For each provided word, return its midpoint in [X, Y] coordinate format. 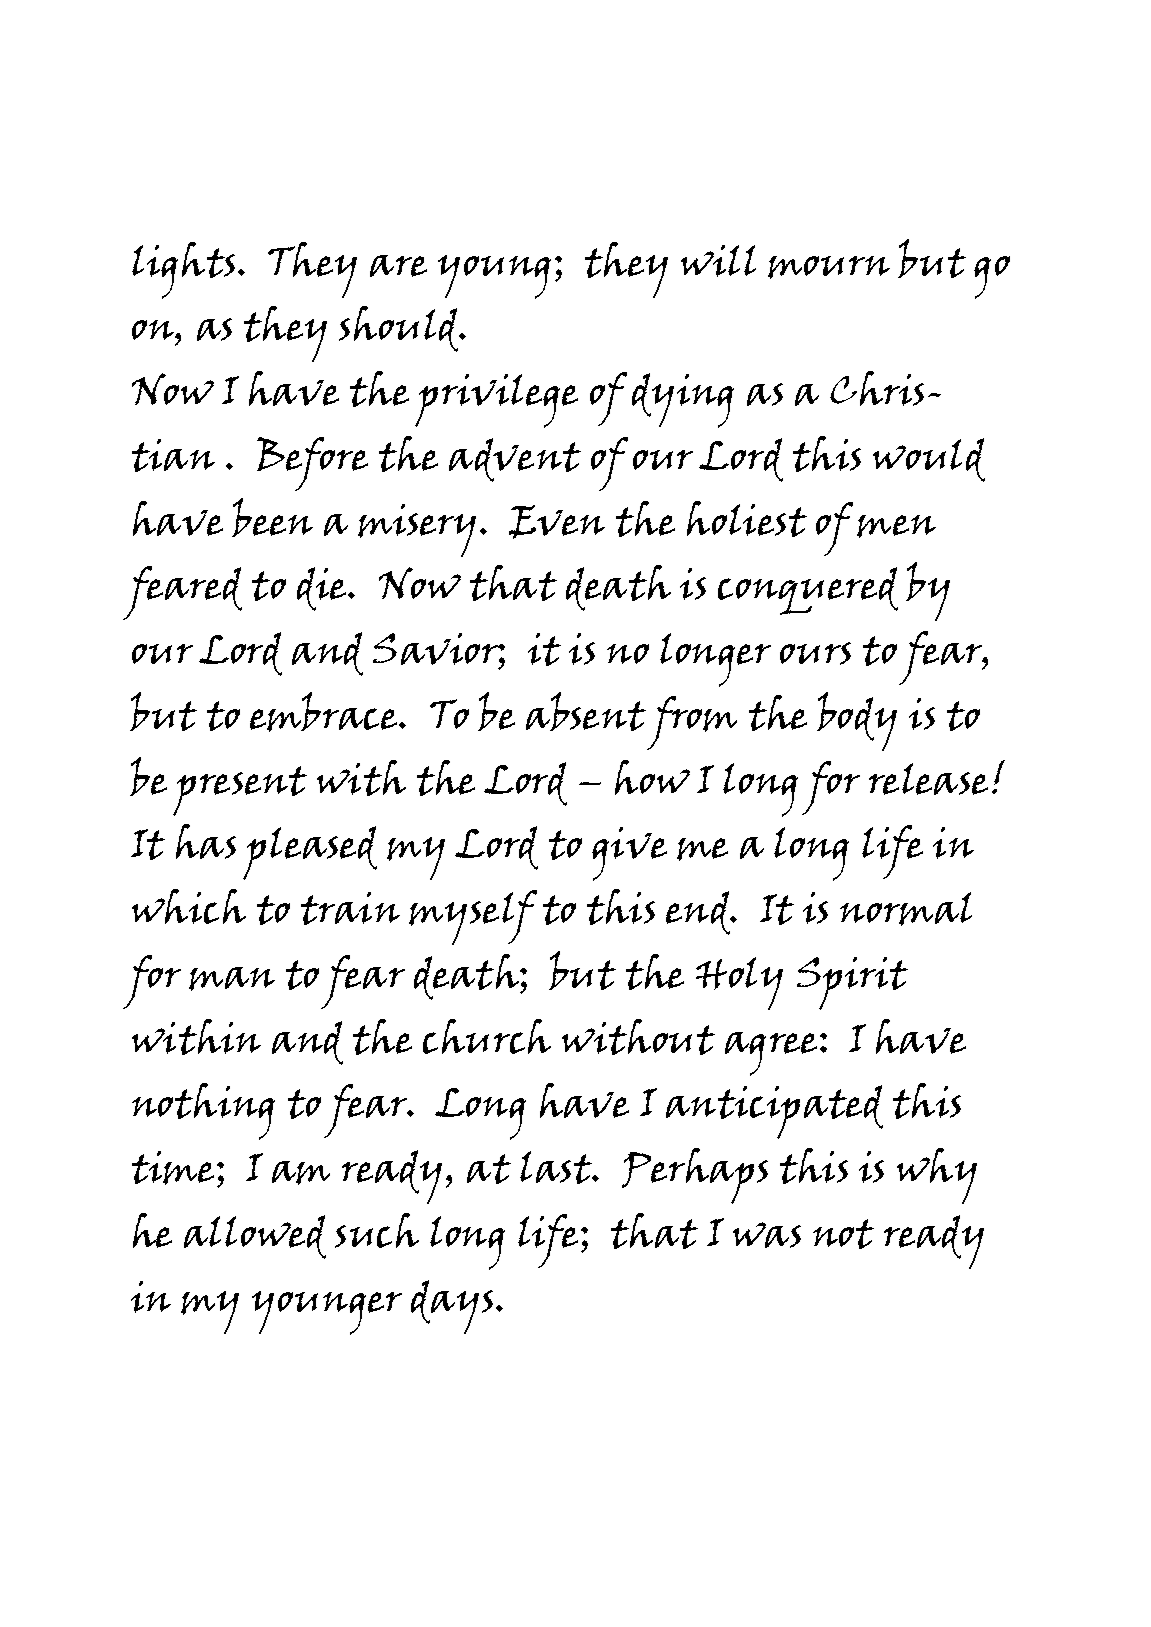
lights [183, 270]
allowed [255, 1237]
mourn [829, 267]
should [400, 329]
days [452, 1307]
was [767, 1235]
